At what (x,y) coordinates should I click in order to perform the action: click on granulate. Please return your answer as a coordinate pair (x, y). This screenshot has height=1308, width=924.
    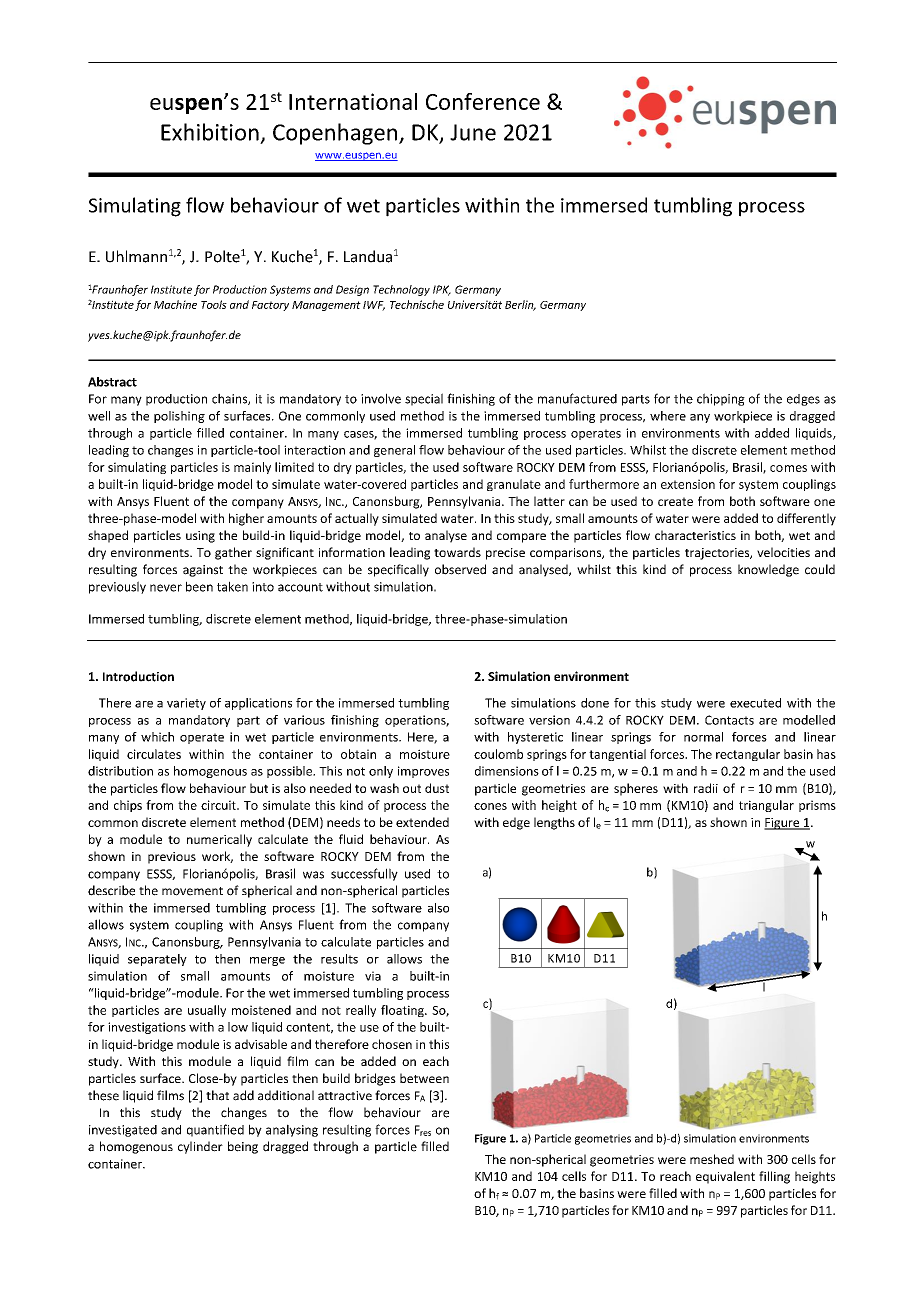
    Looking at the image, I should click on (514, 485).
